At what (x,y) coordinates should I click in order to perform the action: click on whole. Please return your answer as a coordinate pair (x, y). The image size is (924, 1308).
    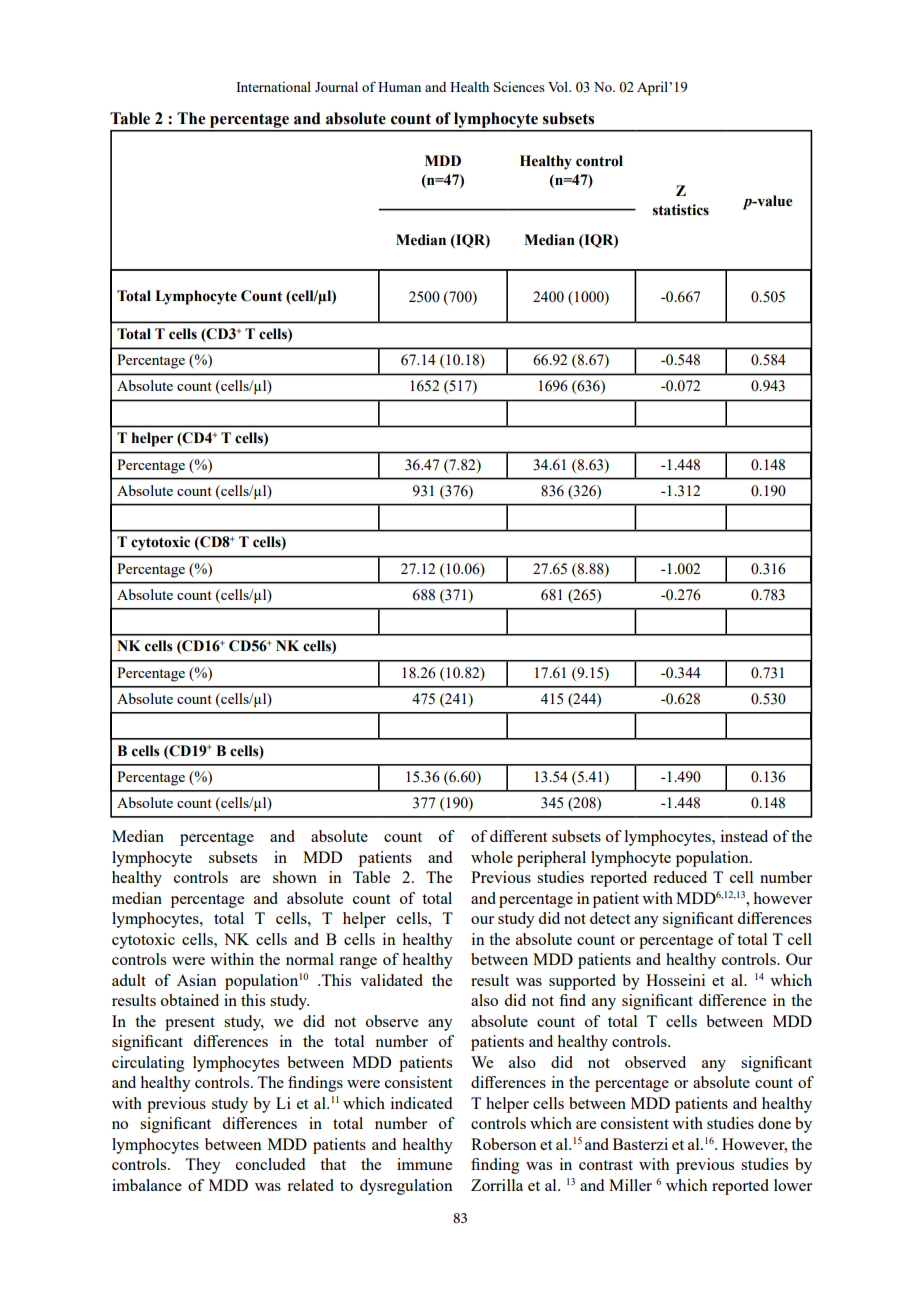
    Looking at the image, I should click on (492, 857).
